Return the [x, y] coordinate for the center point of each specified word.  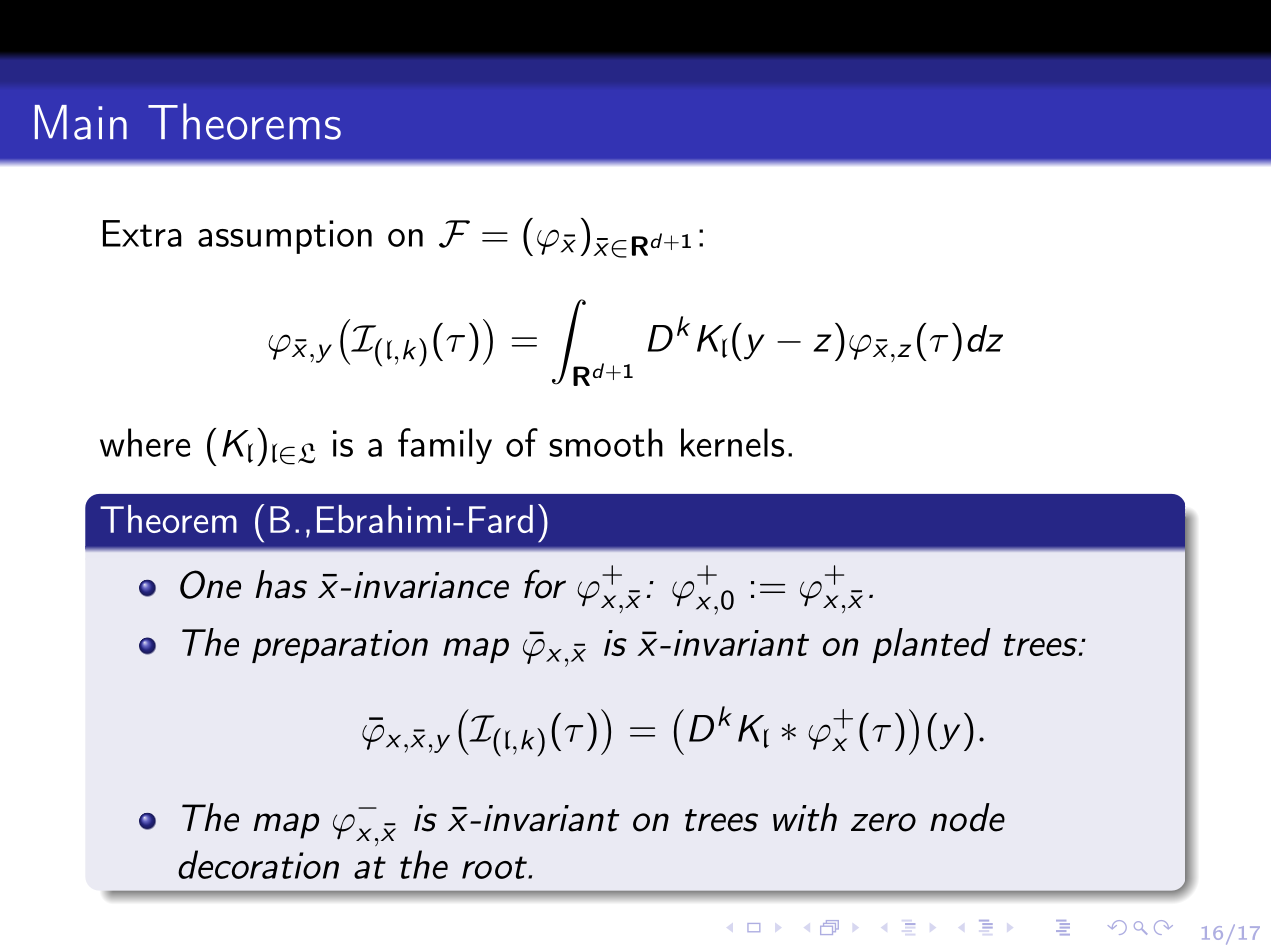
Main [81, 122]
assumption [285, 237]
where [145, 442]
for [545, 584]
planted [932, 645]
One [210, 584]
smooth [606, 442]
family [445, 446]
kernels [732, 442]
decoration [258, 864]
